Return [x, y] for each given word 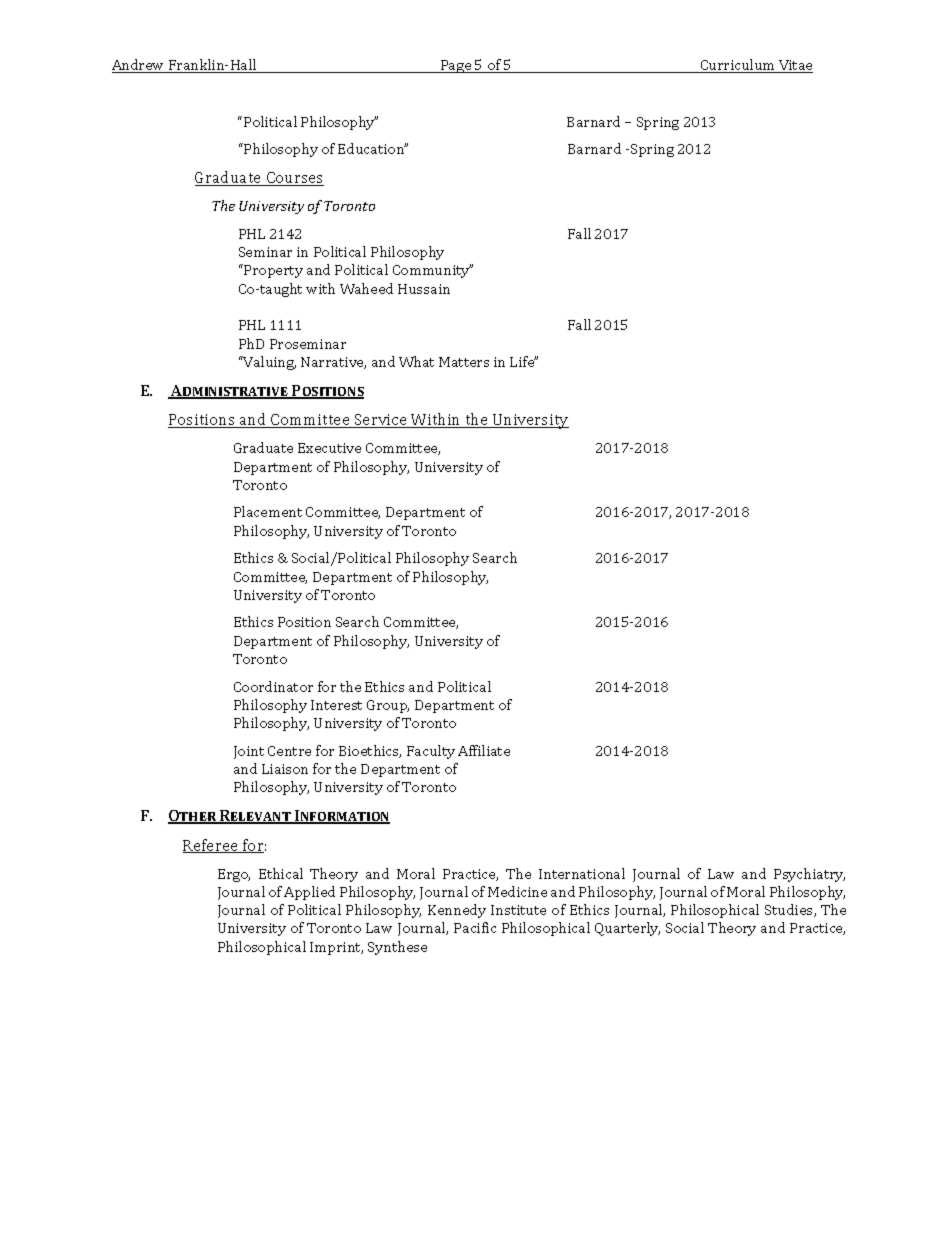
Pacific [475, 927]
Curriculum [738, 66]
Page [456, 66]
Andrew [139, 66]
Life [523, 361]
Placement [268, 511]
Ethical [281, 873]
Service [381, 421]
